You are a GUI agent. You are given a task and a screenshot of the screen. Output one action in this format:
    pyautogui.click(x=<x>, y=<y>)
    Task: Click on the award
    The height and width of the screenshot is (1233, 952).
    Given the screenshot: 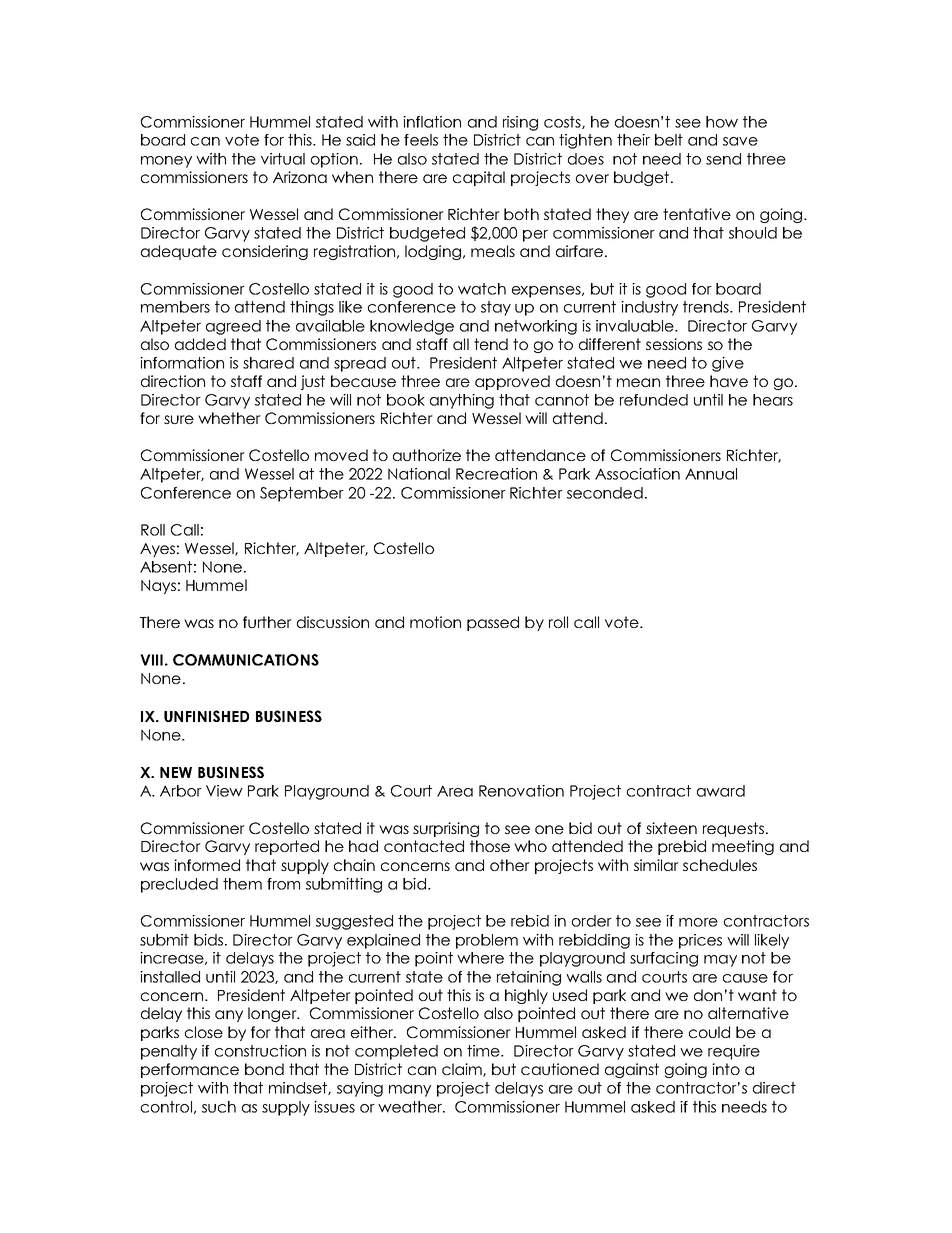 What is the action you would take?
    pyautogui.click(x=721, y=791)
